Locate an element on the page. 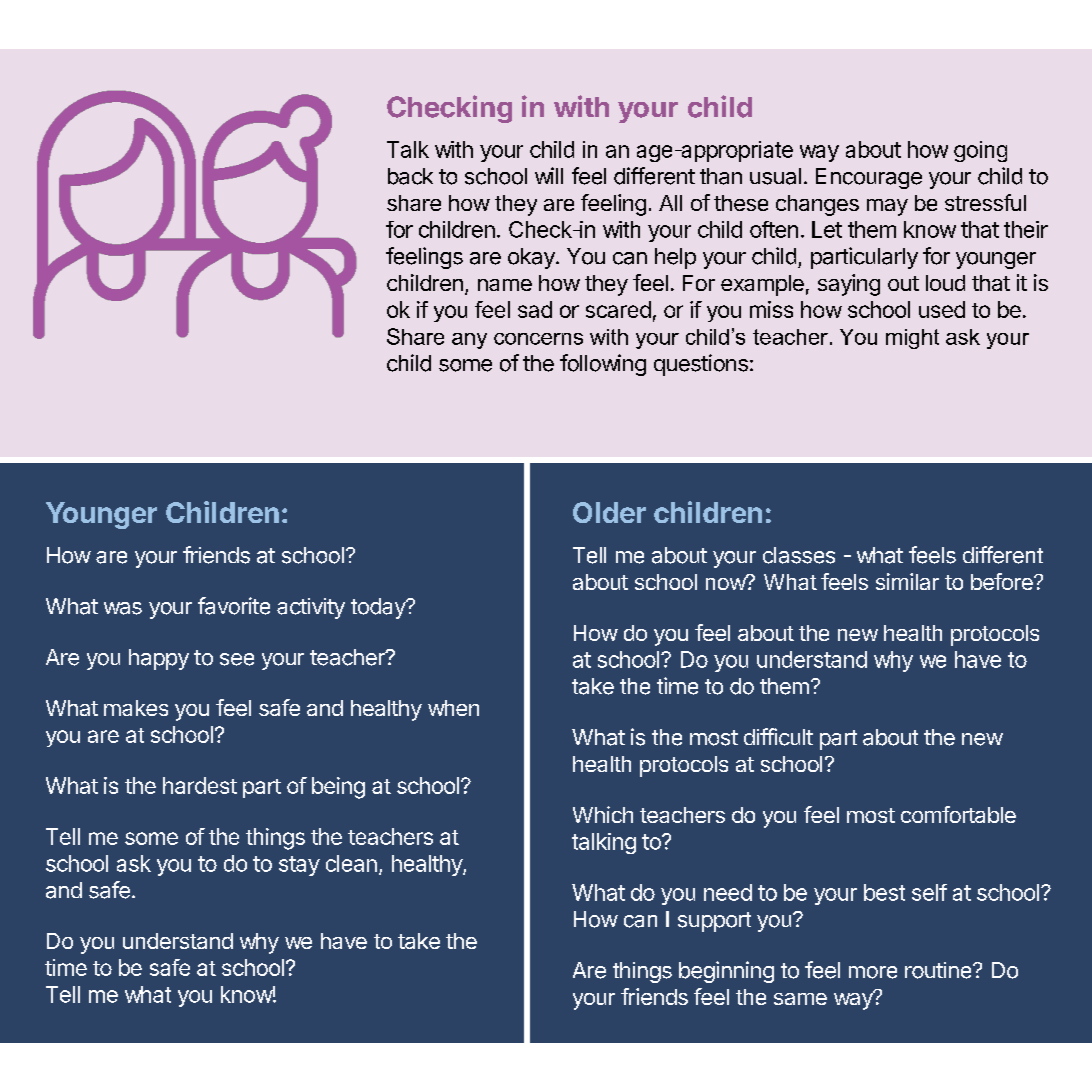 The width and height of the image is (1092, 1092). routine is located at coordinates (939, 970).
